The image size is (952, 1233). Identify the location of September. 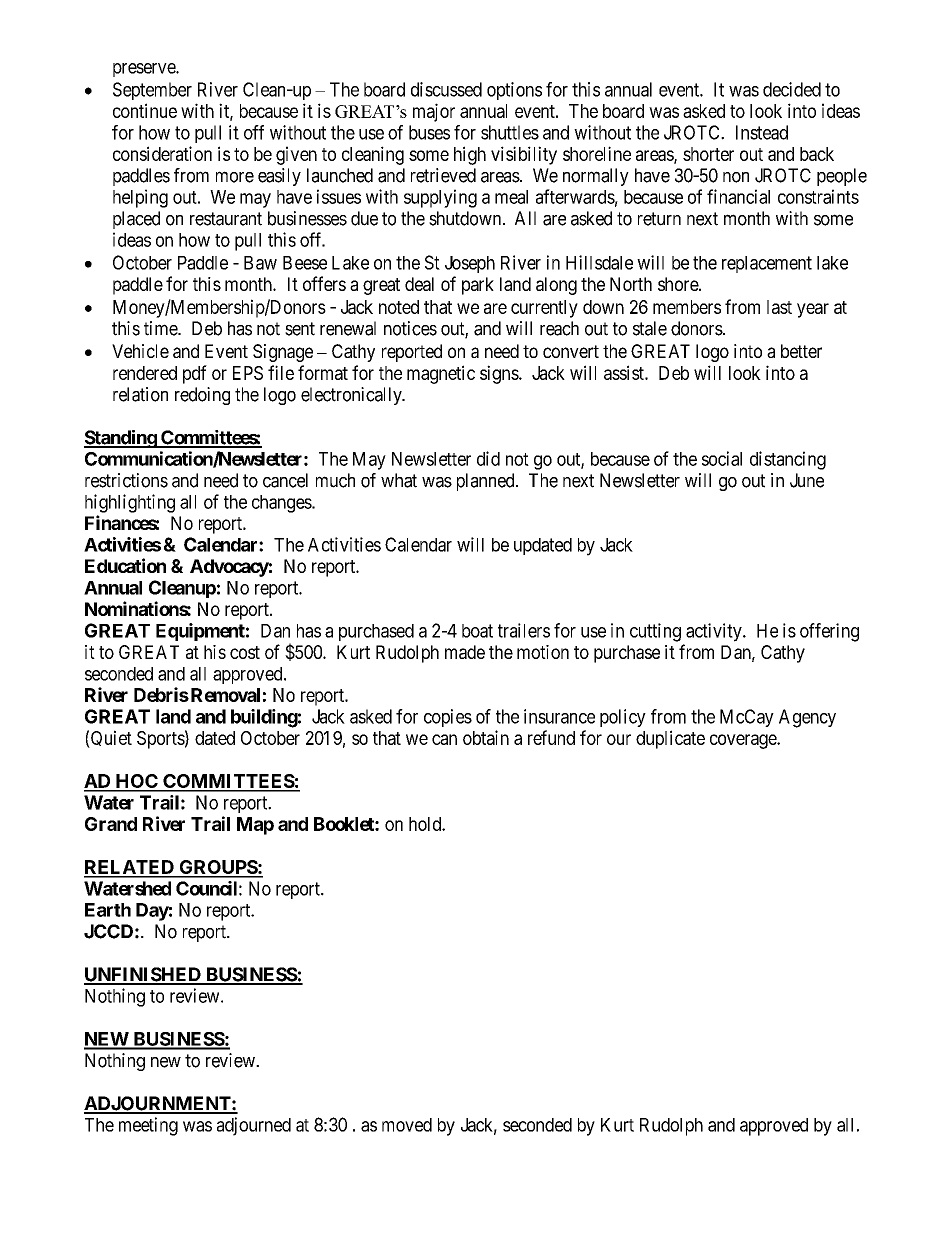
(152, 91).
